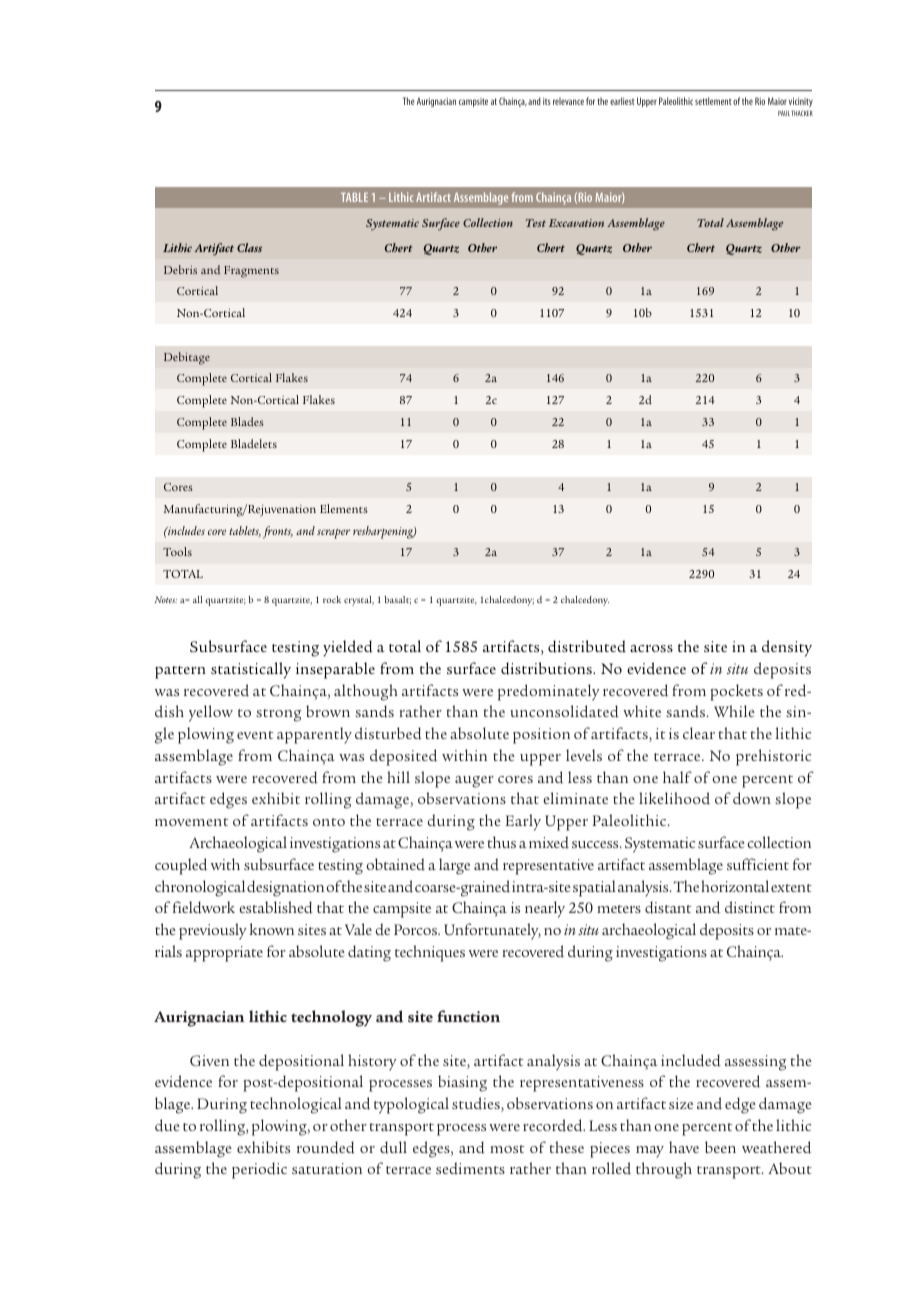 Image resolution: width=924 pixels, height=1307 pixels. Describe the element at coordinates (251, 670) in the image. I see `statistically` at that location.
